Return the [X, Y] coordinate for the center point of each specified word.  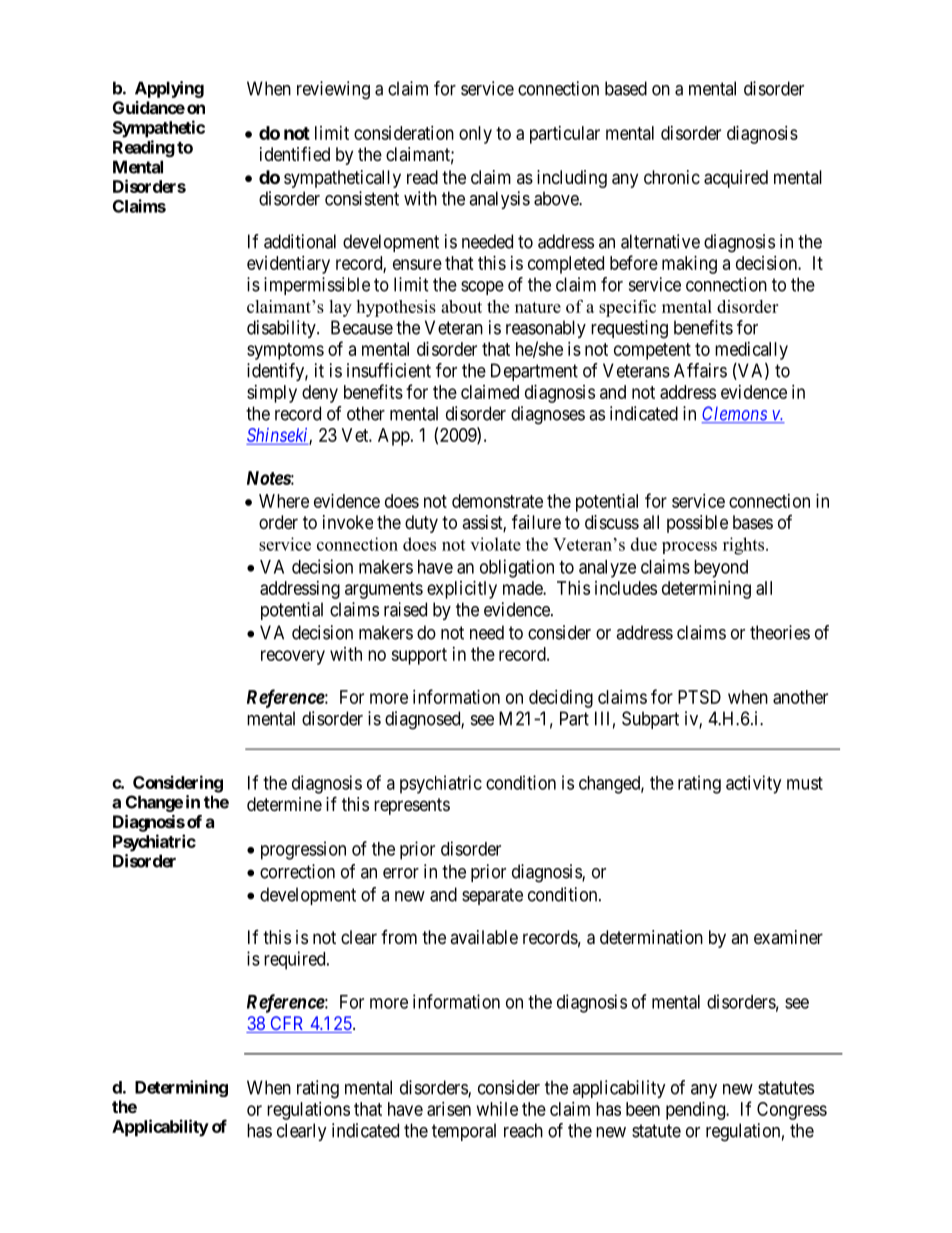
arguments [384, 590]
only [475, 135]
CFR [287, 1024]
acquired [736, 179]
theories [780, 632]
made [523, 588]
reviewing [333, 90]
